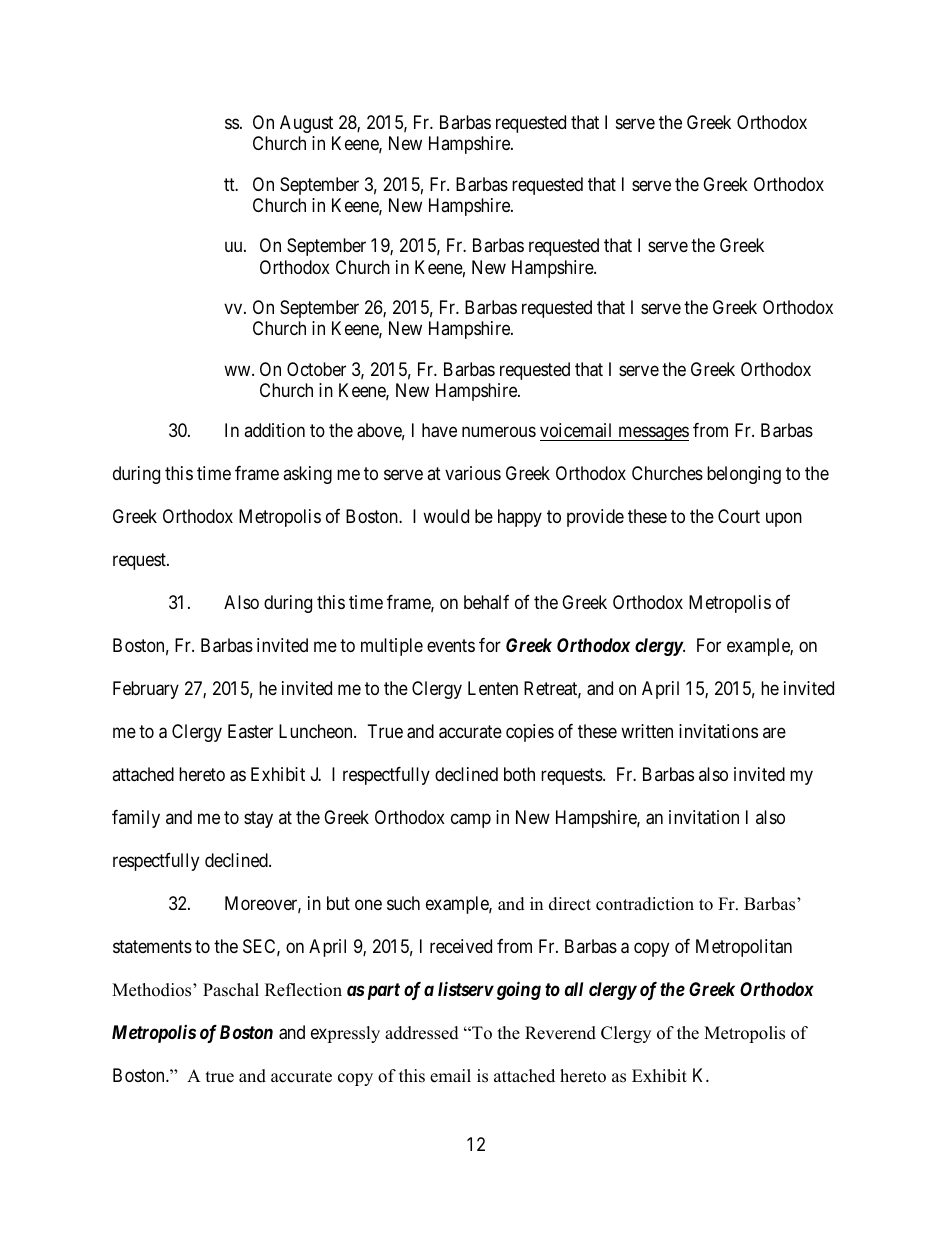 Image resolution: width=952 pixels, height=1233 pixels. Describe the element at coordinates (306, 124) in the document. I see `August` at that location.
